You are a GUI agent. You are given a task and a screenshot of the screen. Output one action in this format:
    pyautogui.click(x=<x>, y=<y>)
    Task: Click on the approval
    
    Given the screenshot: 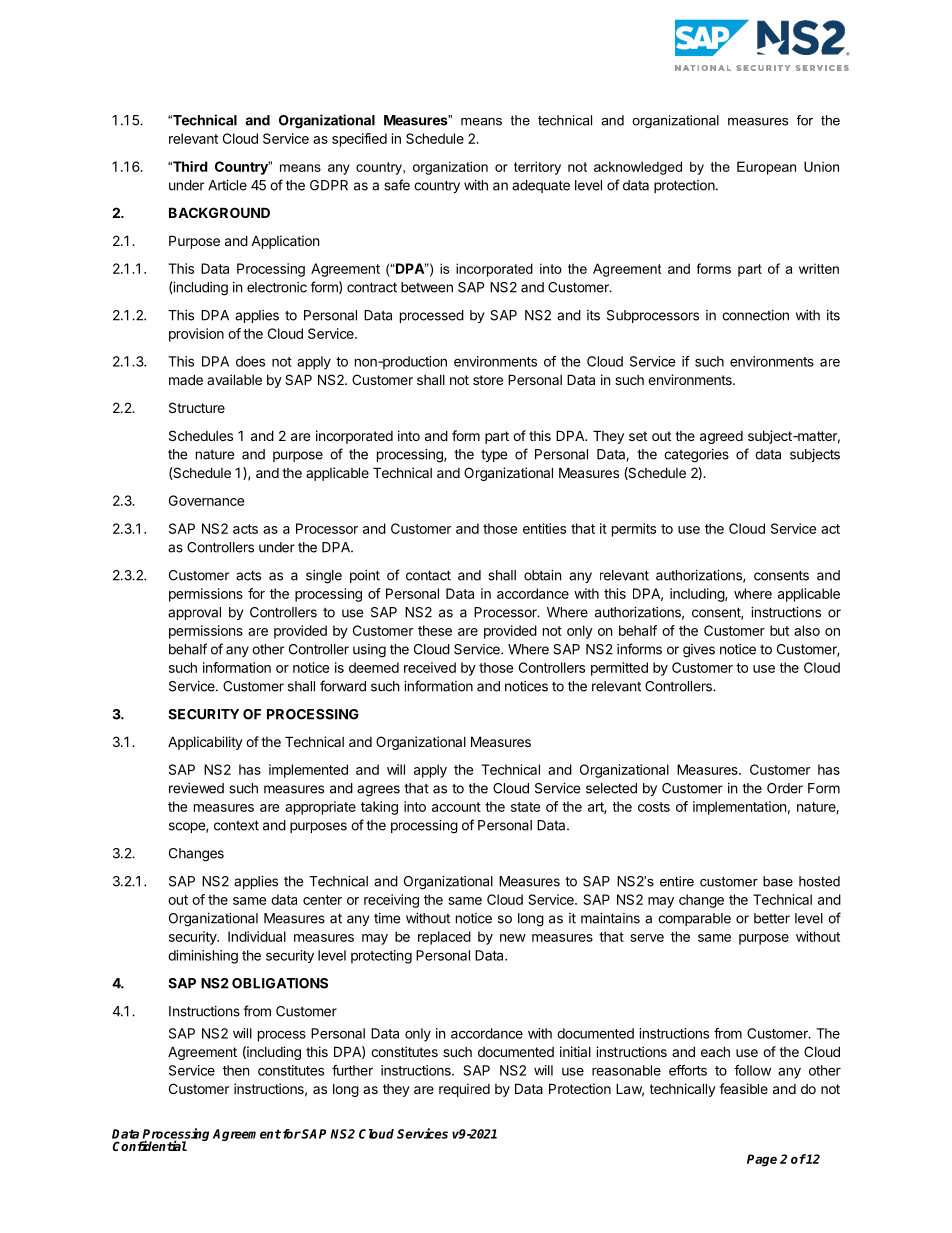 What is the action you would take?
    pyautogui.click(x=194, y=613)
